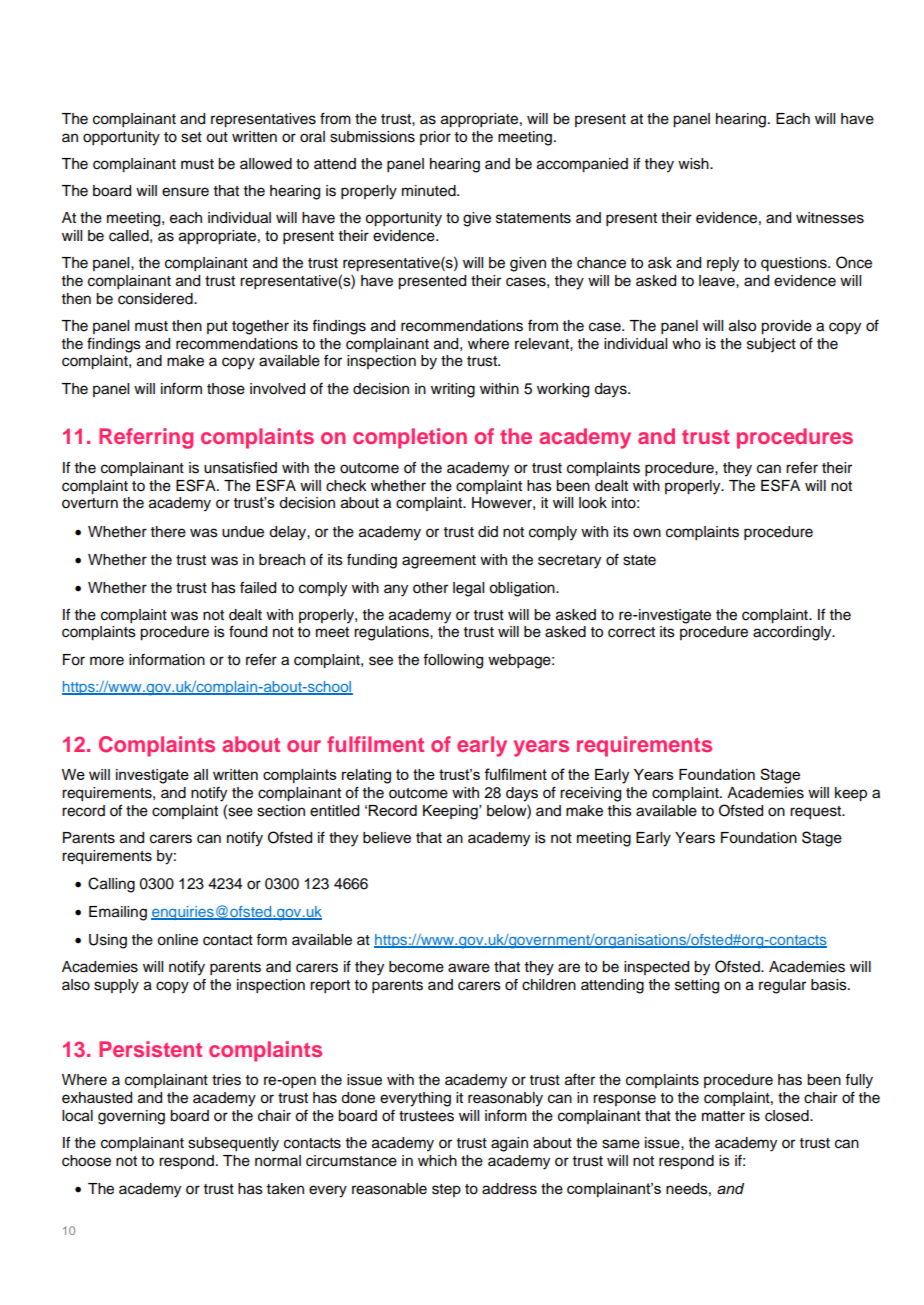  I want to click on subsequently, so click(233, 1144).
